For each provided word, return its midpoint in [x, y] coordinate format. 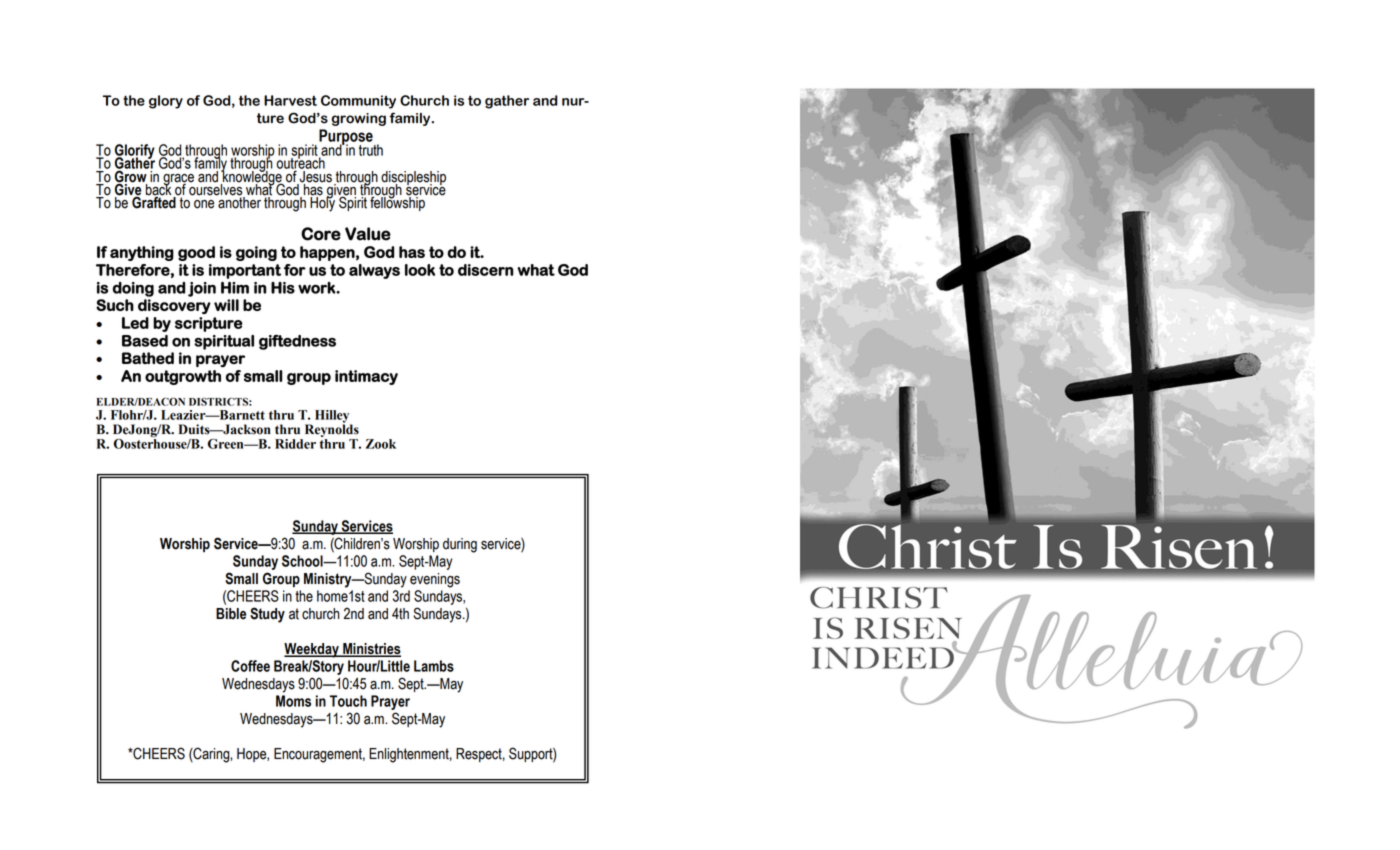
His [283, 288]
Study [267, 615]
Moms [293, 701]
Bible [231, 614]
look [420, 270]
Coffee [250, 666]
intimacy [366, 377]
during [460, 545]
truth [371, 150]
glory [166, 102]
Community [358, 102]
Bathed [148, 358]
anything [142, 253]
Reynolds [332, 429]
